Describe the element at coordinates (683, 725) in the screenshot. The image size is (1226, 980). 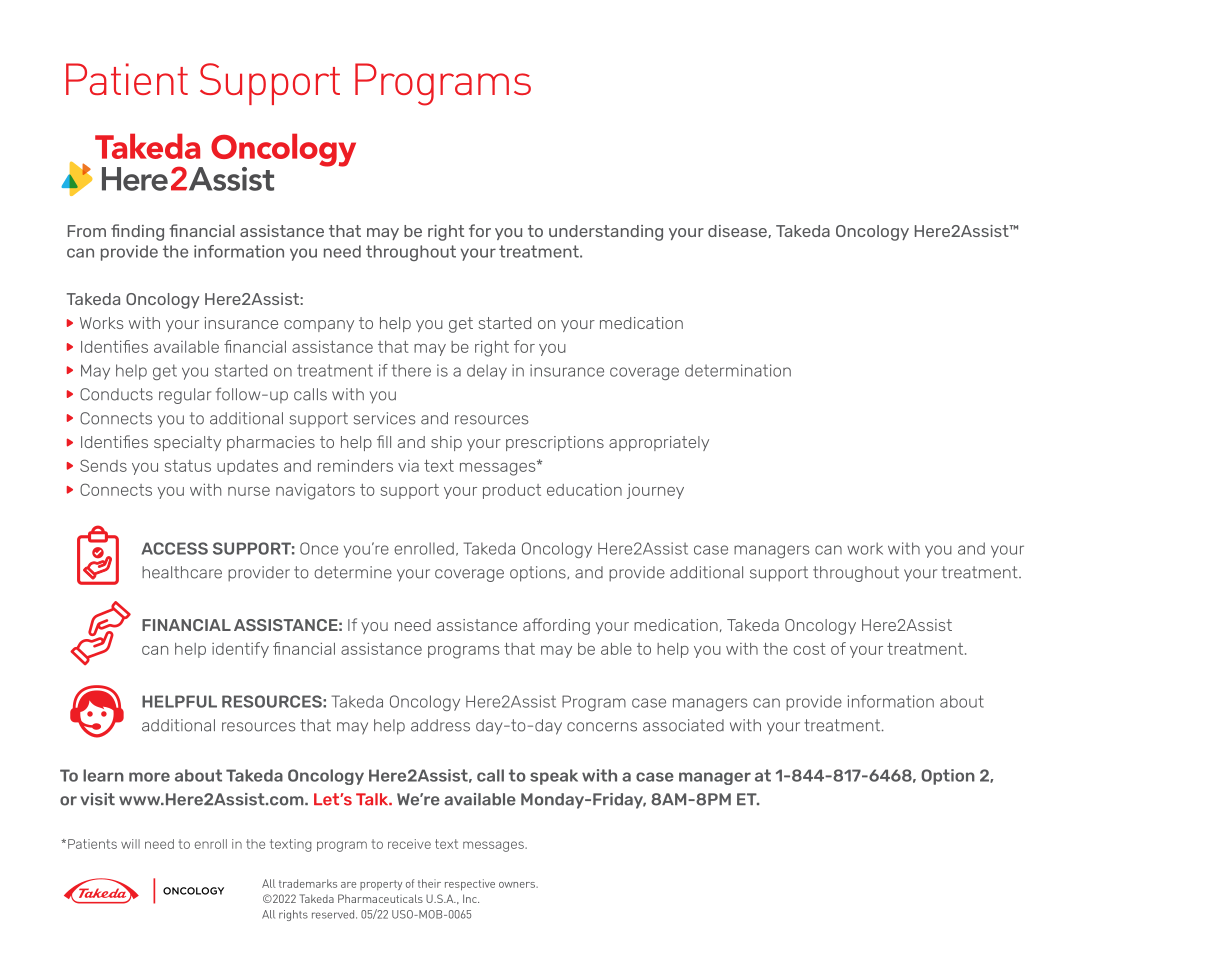
I see `associated` at that location.
